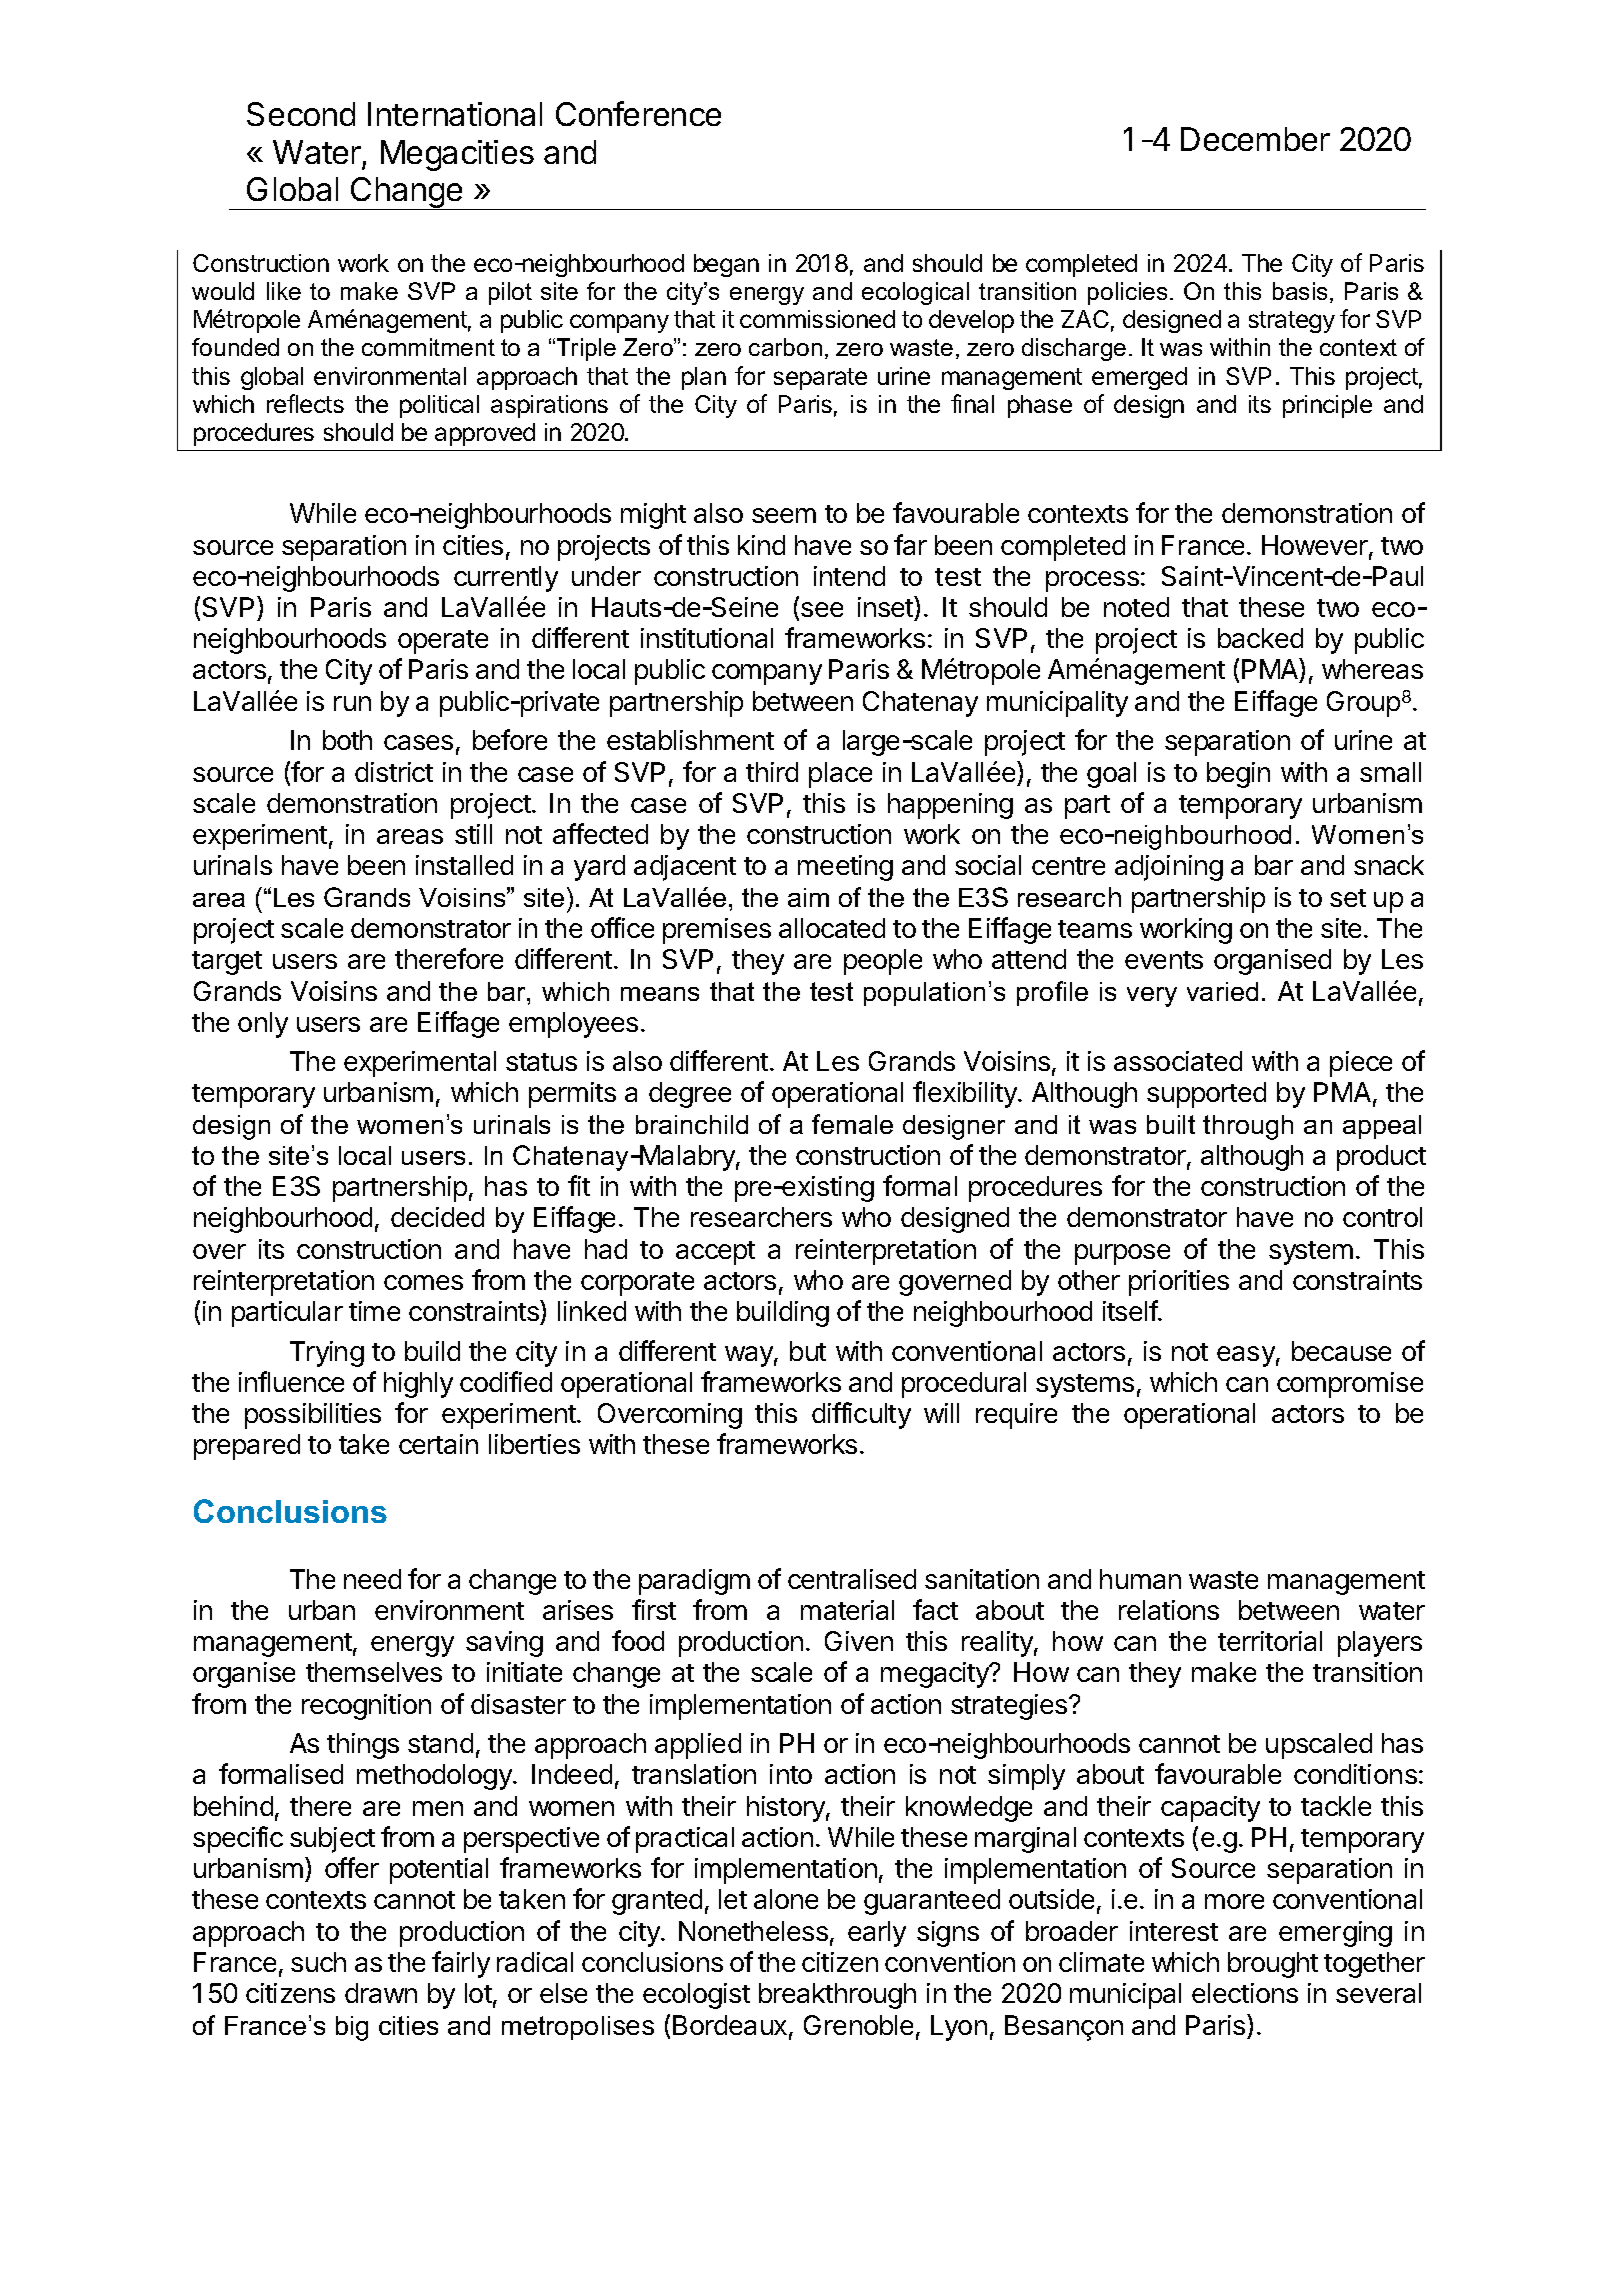 This screenshot has height=2289, width=1618. Describe the element at coordinates (394, 772) in the screenshot. I see `district` at that location.
